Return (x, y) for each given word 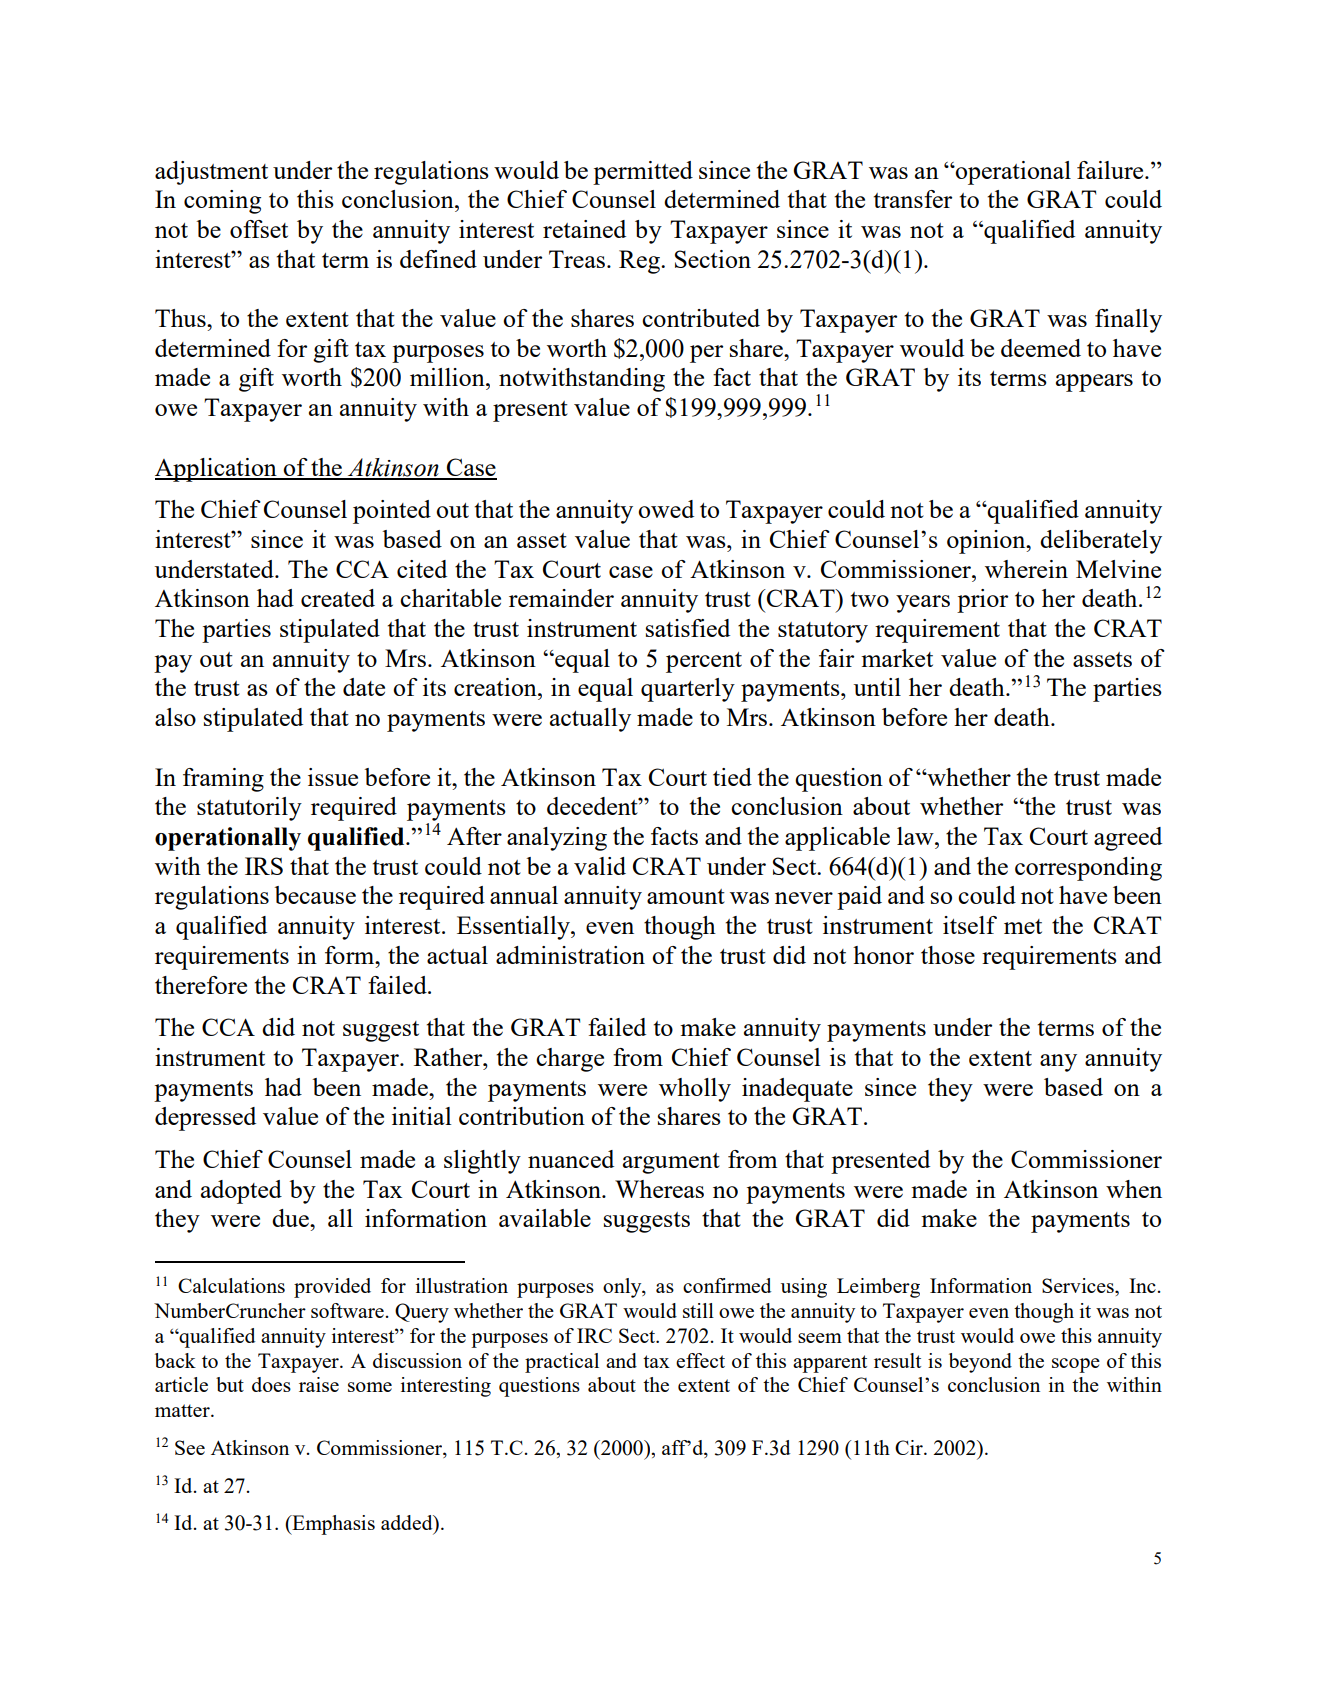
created (338, 598)
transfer (913, 199)
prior (982, 601)
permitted (643, 173)
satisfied (688, 628)
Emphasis (332, 1525)
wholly (695, 1090)
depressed (205, 1119)
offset (259, 229)
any (1058, 1063)
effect (700, 1360)
